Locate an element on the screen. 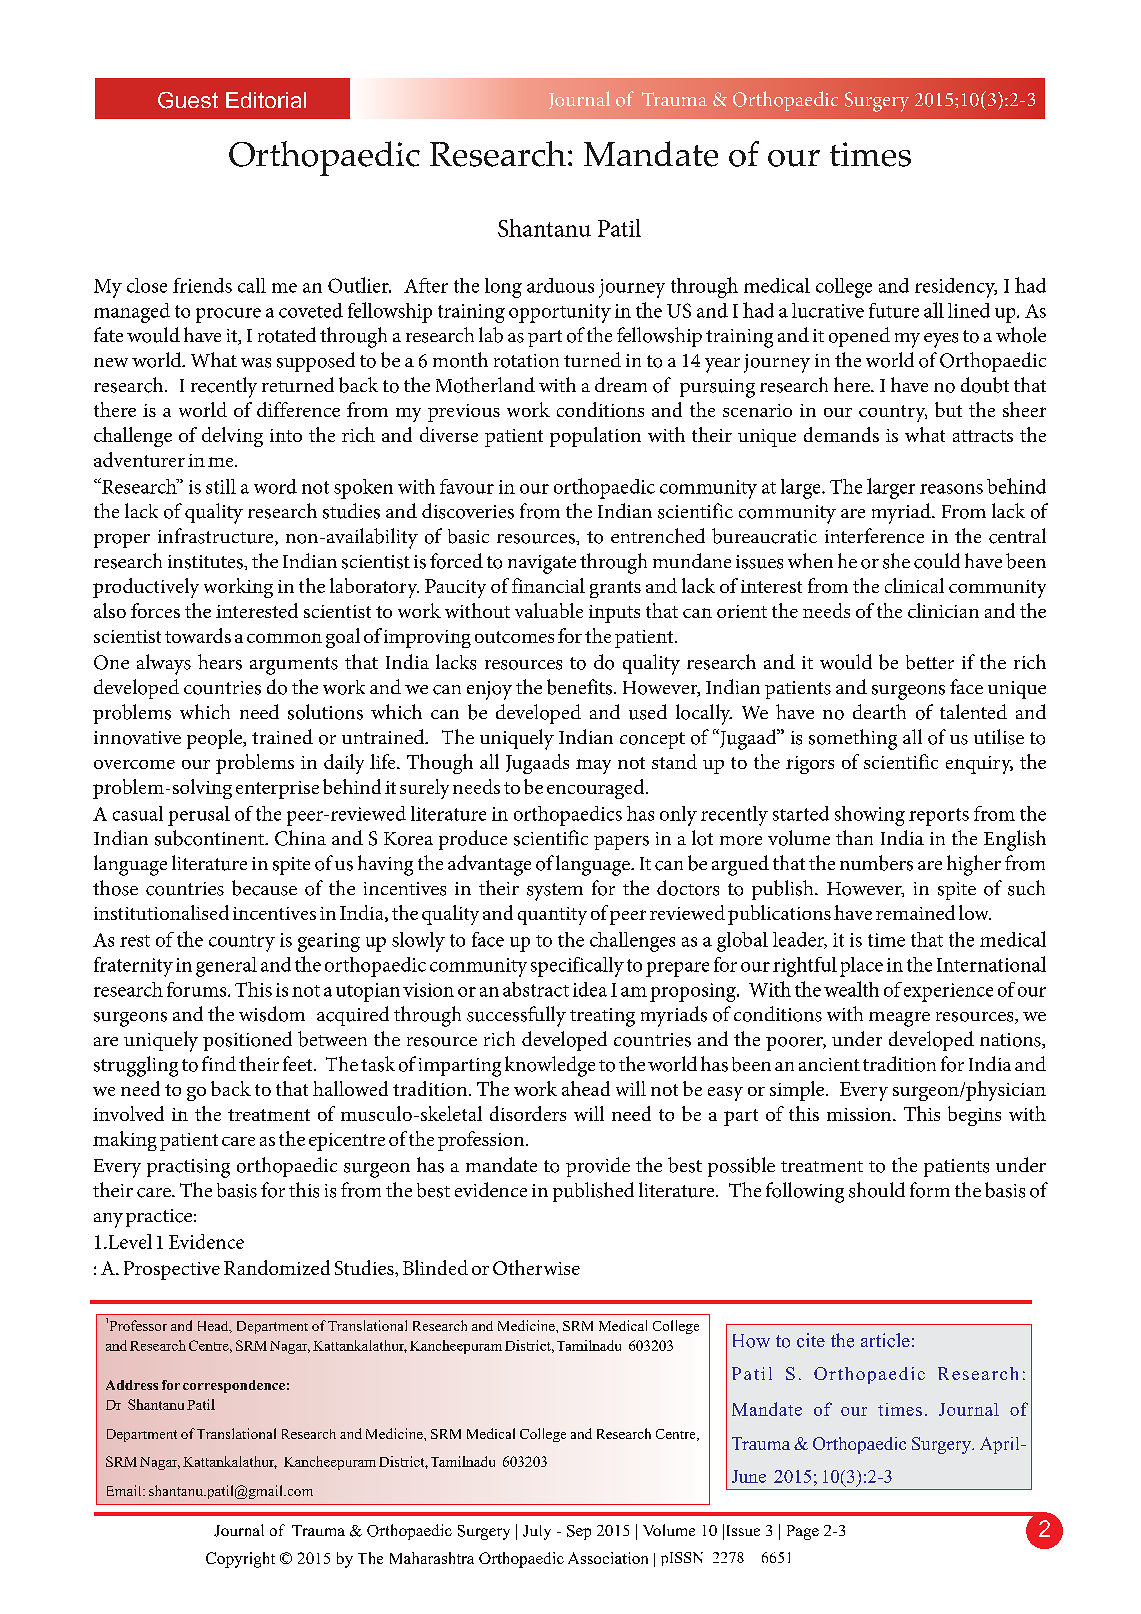 The image size is (1141, 1614). Copyright is located at coordinates (240, 1560).
